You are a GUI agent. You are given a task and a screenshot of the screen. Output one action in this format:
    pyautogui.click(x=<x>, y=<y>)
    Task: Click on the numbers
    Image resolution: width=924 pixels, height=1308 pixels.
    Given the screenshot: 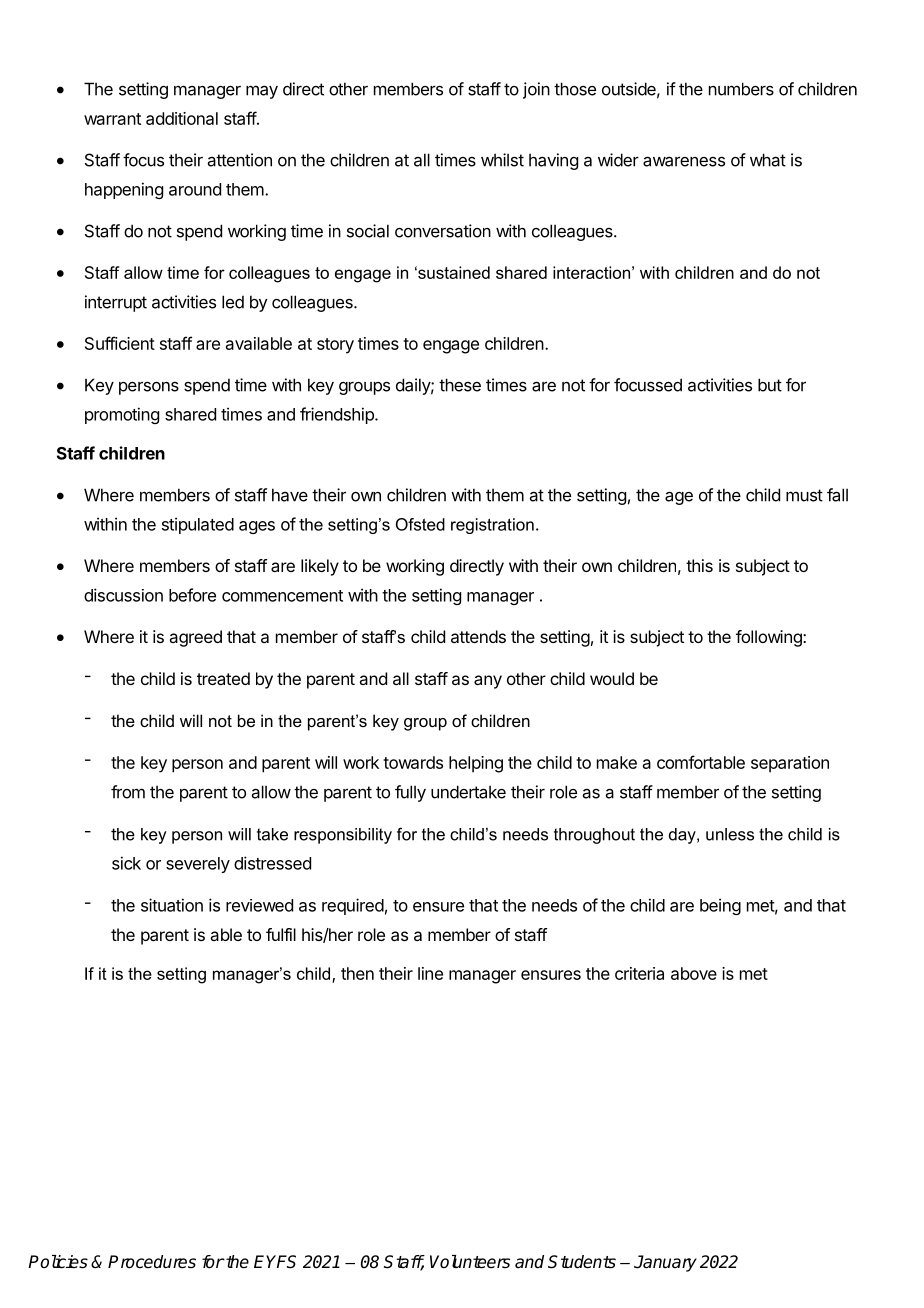 What is the action you would take?
    pyautogui.click(x=741, y=89)
